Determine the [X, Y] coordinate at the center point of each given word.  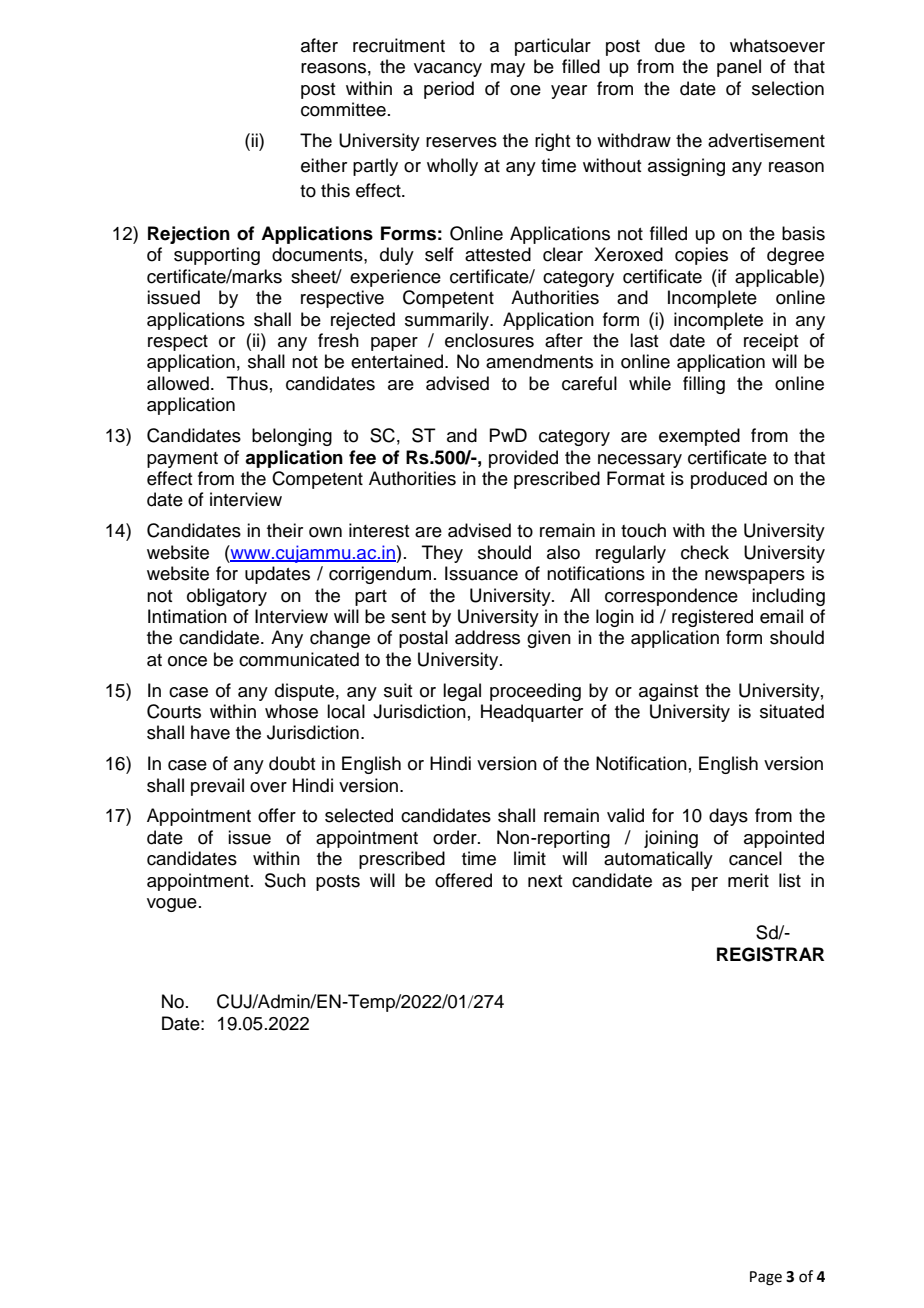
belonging [292, 437]
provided [523, 459]
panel [739, 68]
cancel [755, 858]
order [456, 837]
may [508, 70]
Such [285, 880]
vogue [172, 905]
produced [729, 480]
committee [343, 109]
